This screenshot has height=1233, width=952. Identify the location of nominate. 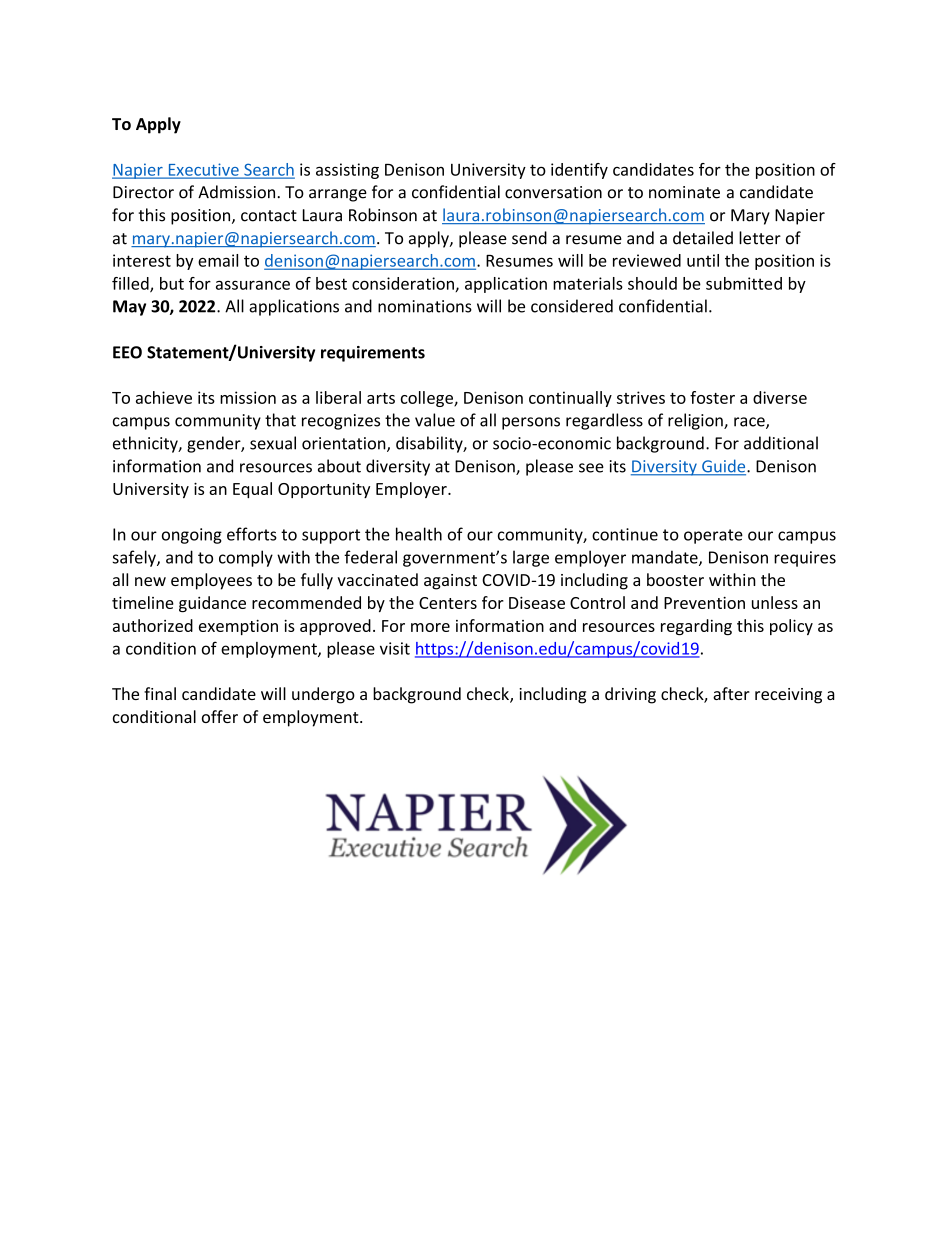
(684, 192).
